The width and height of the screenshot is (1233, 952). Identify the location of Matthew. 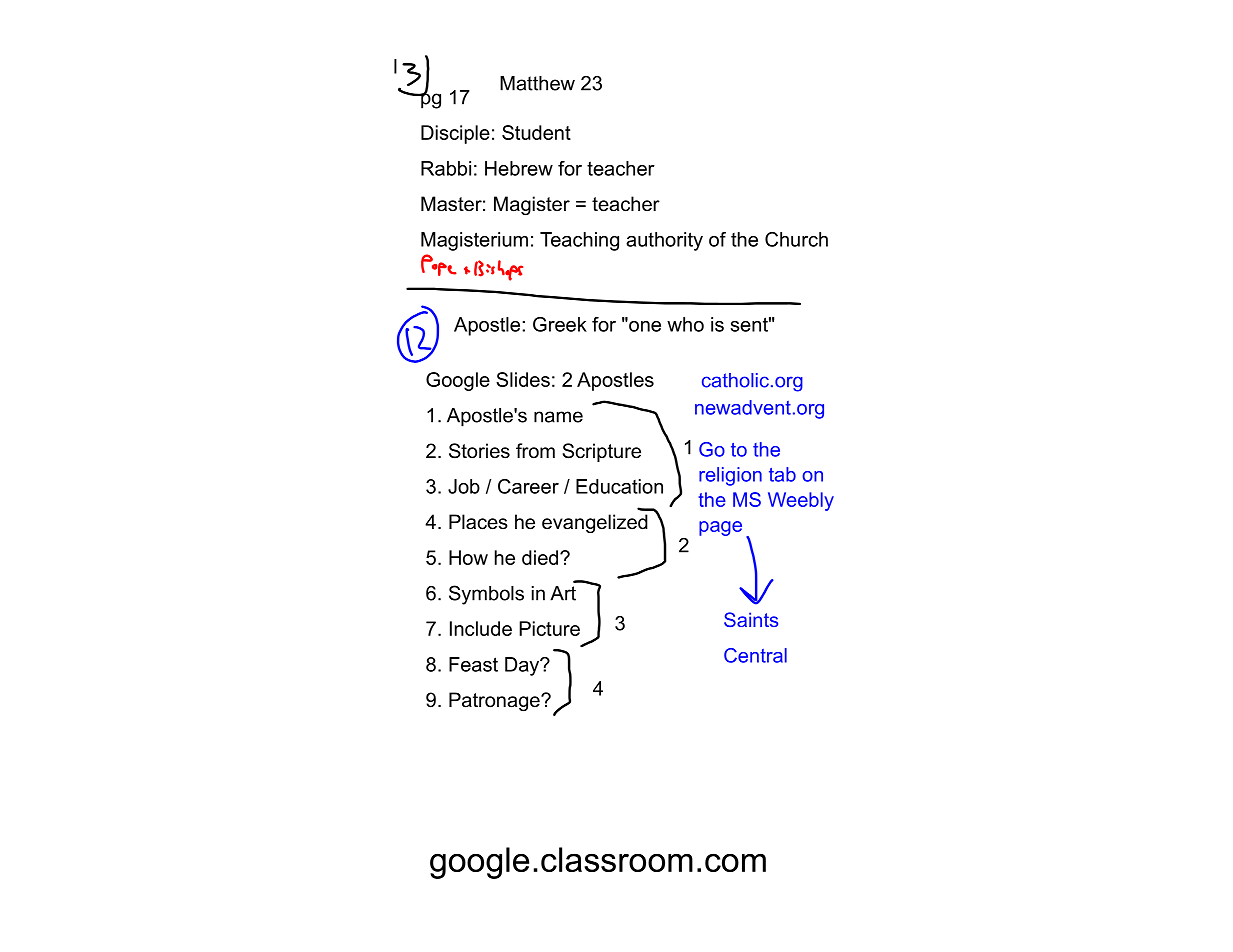
(537, 83).
